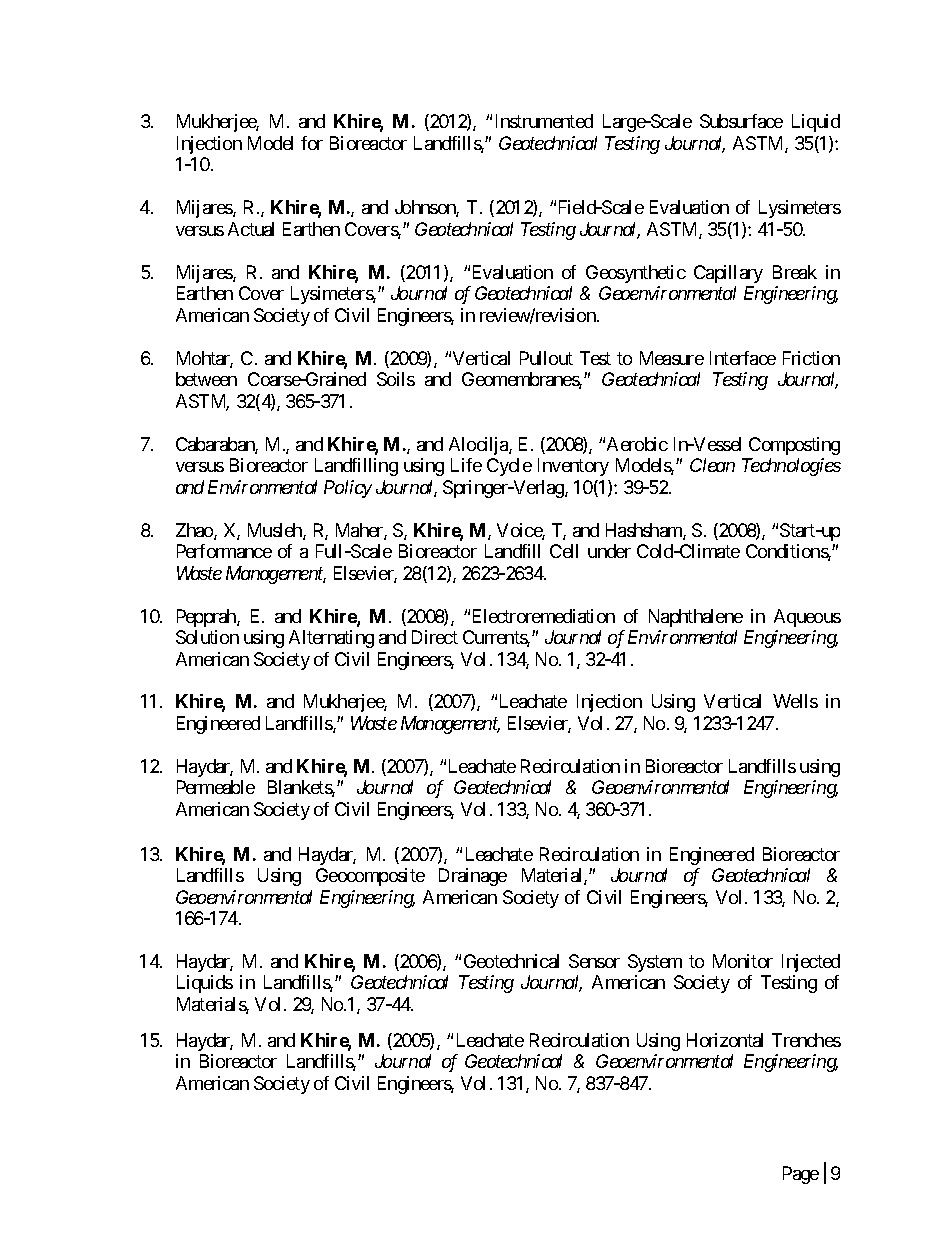  Describe the element at coordinates (473, 877) in the screenshot. I see `Drainage` at that location.
